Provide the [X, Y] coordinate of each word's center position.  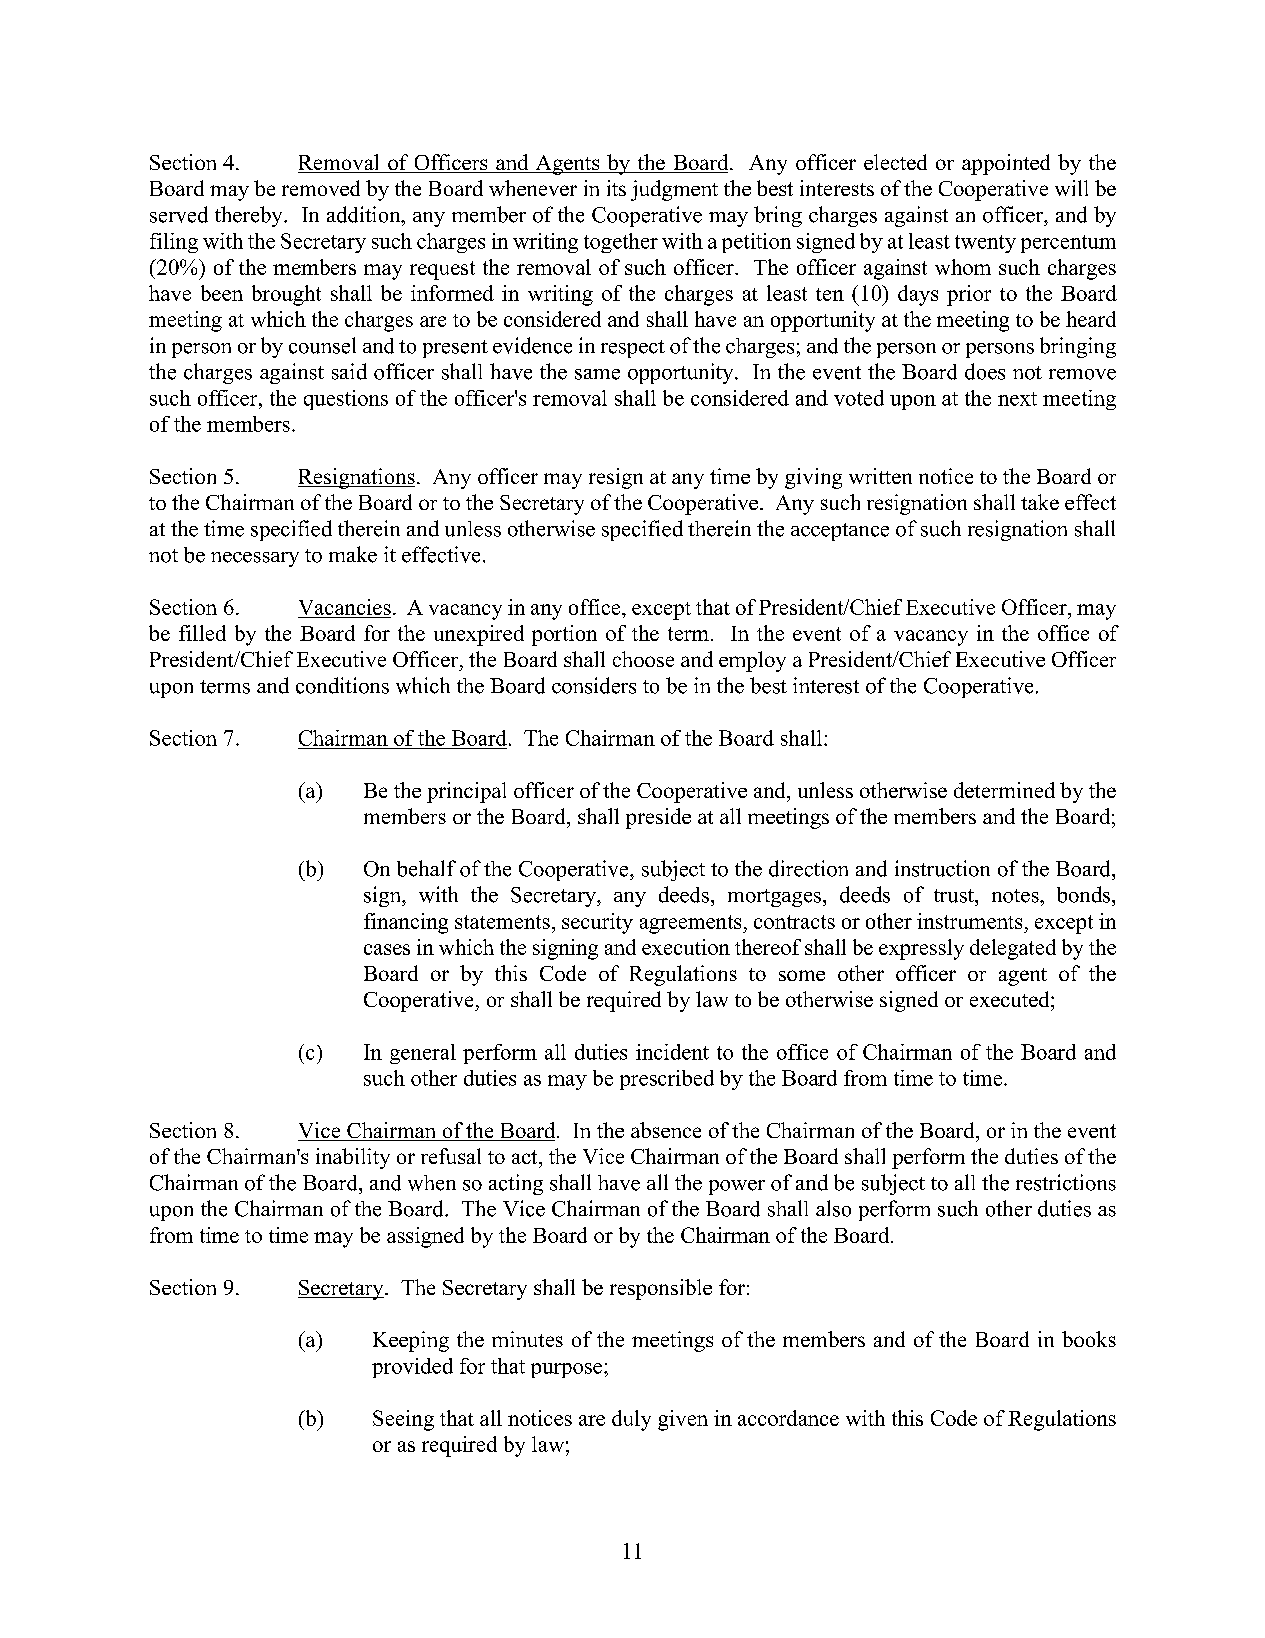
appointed [1006, 164]
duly [631, 1420]
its [616, 188]
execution [686, 947]
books [1089, 1339]
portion [564, 635]
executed [1011, 999]
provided [412, 1368]
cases [387, 949]
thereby [250, 216]
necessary [255, 559]
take [1040, 502]
